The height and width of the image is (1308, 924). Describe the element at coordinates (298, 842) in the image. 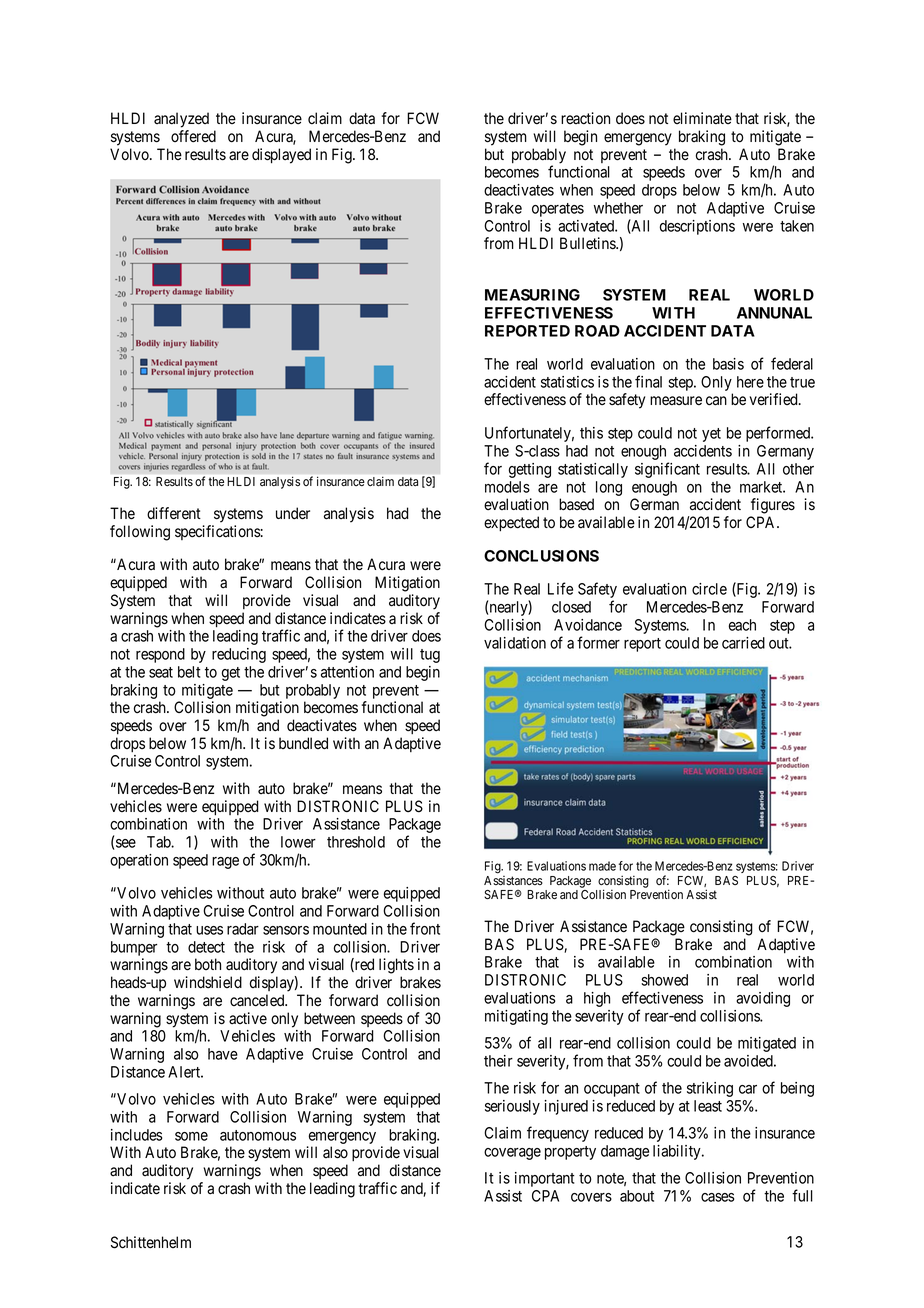

I see `lower` at that location.
